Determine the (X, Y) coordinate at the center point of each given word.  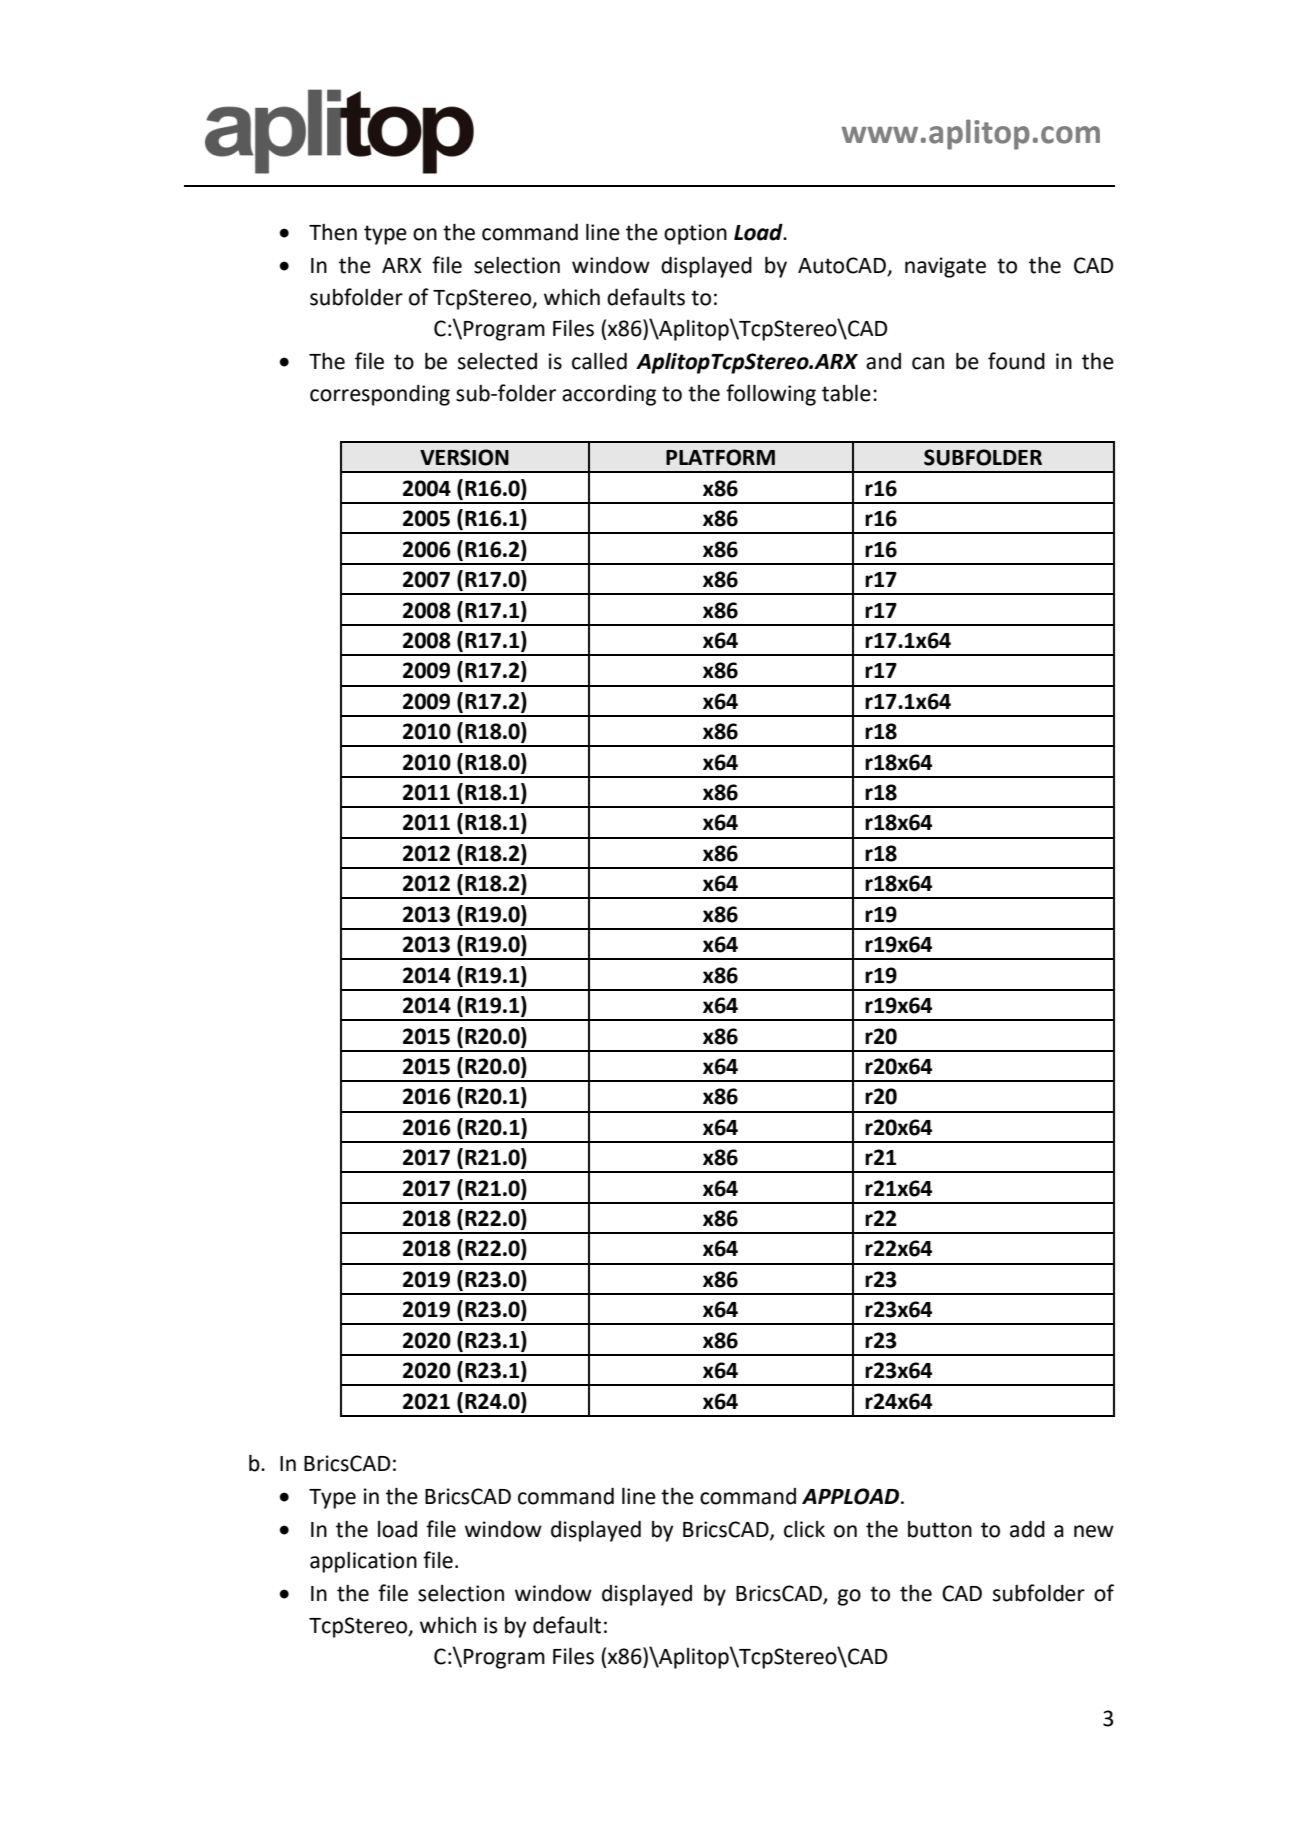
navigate (945, 267)
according (609, 395)
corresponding (380, 395)
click (804, 1529)
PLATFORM (720, 457)
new (1094, 1531)
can (928, 363)
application (363, 1562)
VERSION (464, 457)
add (1027, 1529)
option (695, 234)
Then (333, 232)
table (846, 393)
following (771, 395)
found (1016, 361)
